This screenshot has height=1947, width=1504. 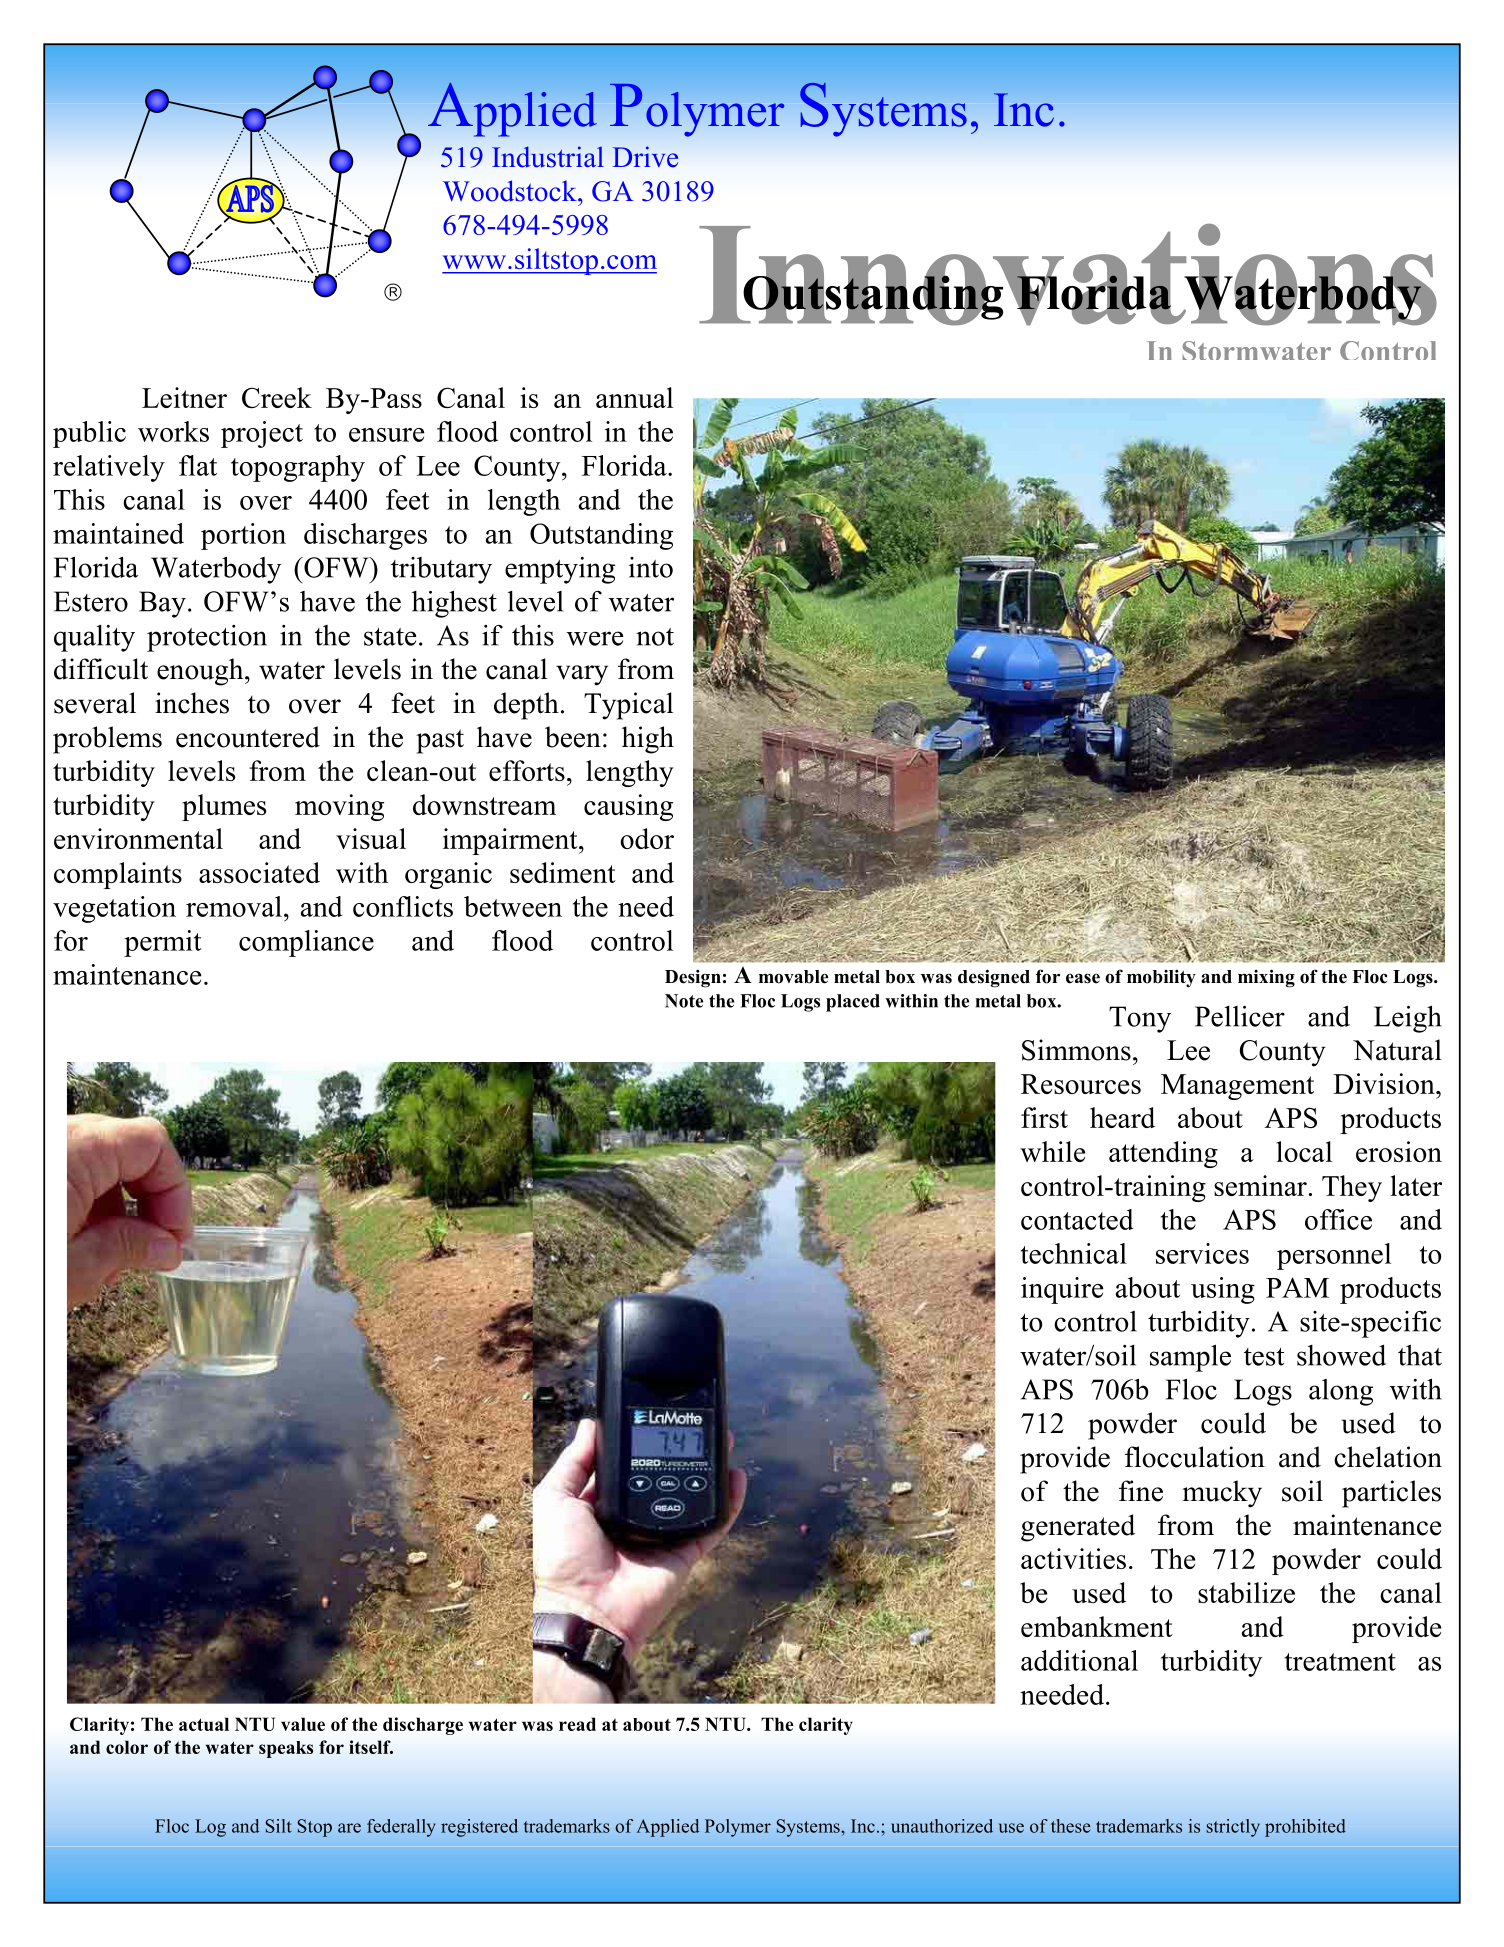 I want to click on speaks, so click(x=286, y=1749).
